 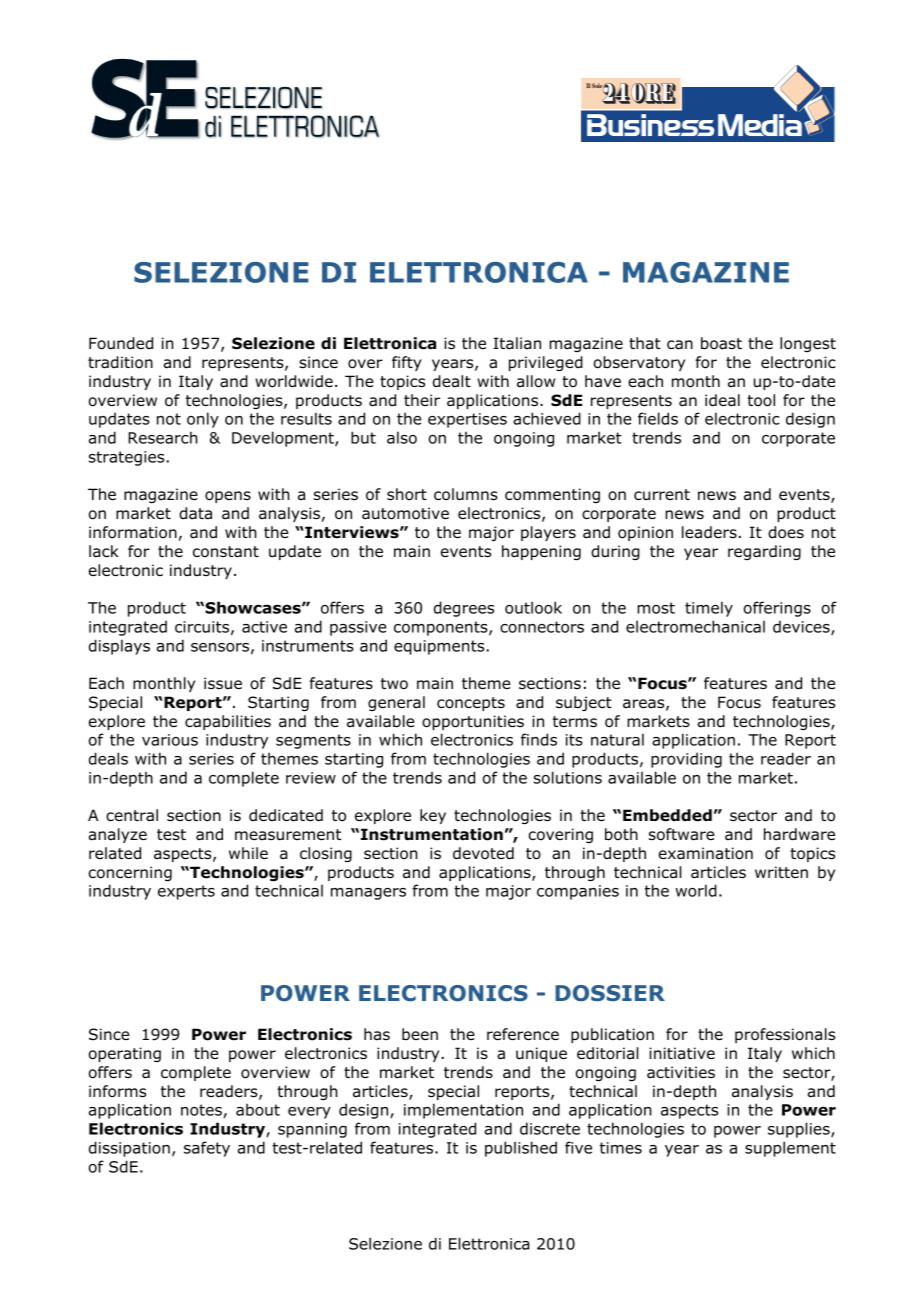 What do you see at coordinates (201, 1110) in the image?
I see `notes` at bounding box center [201, 1110].
